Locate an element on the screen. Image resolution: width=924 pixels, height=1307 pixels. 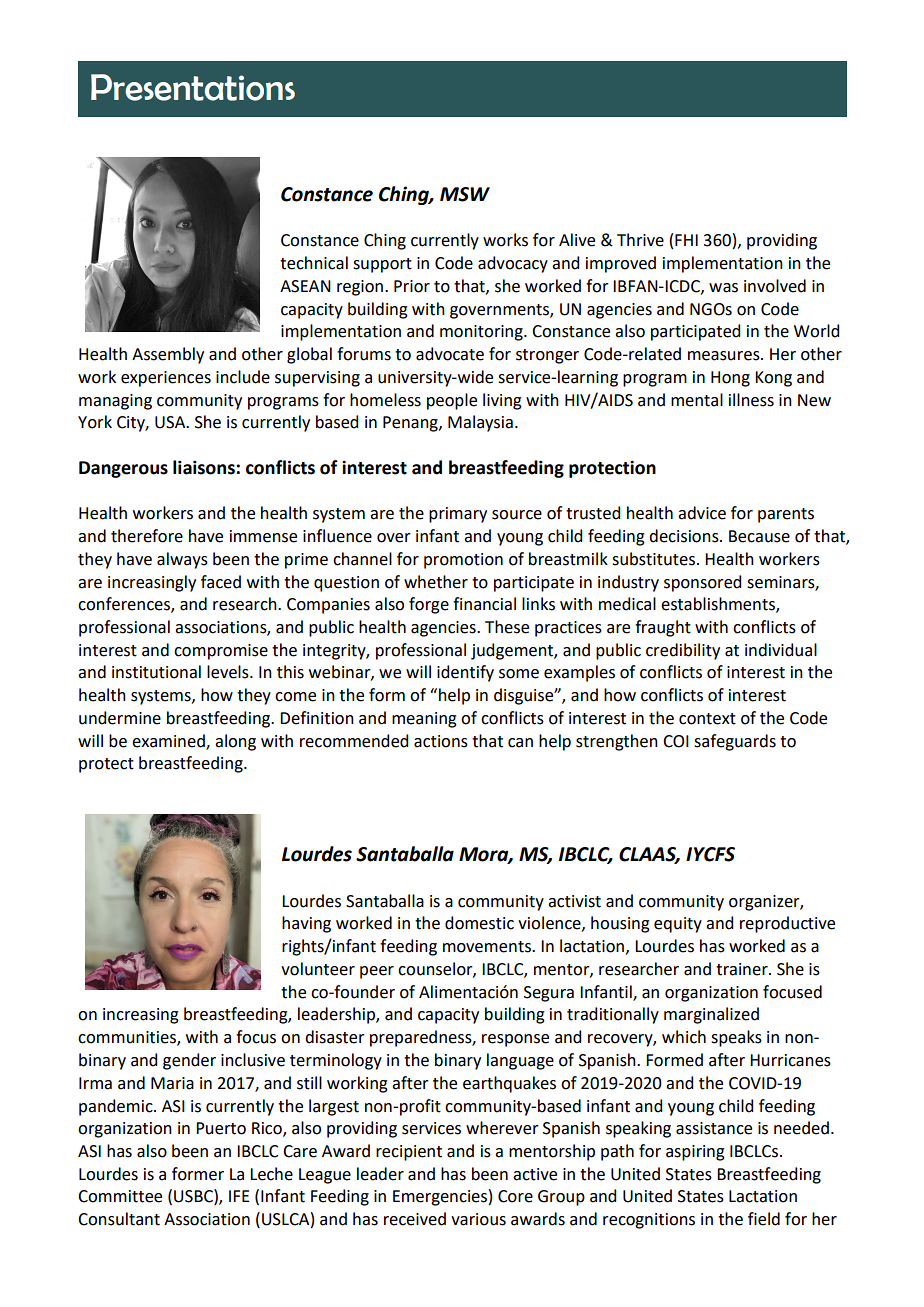
identify is located at coordinates (465, 673).
